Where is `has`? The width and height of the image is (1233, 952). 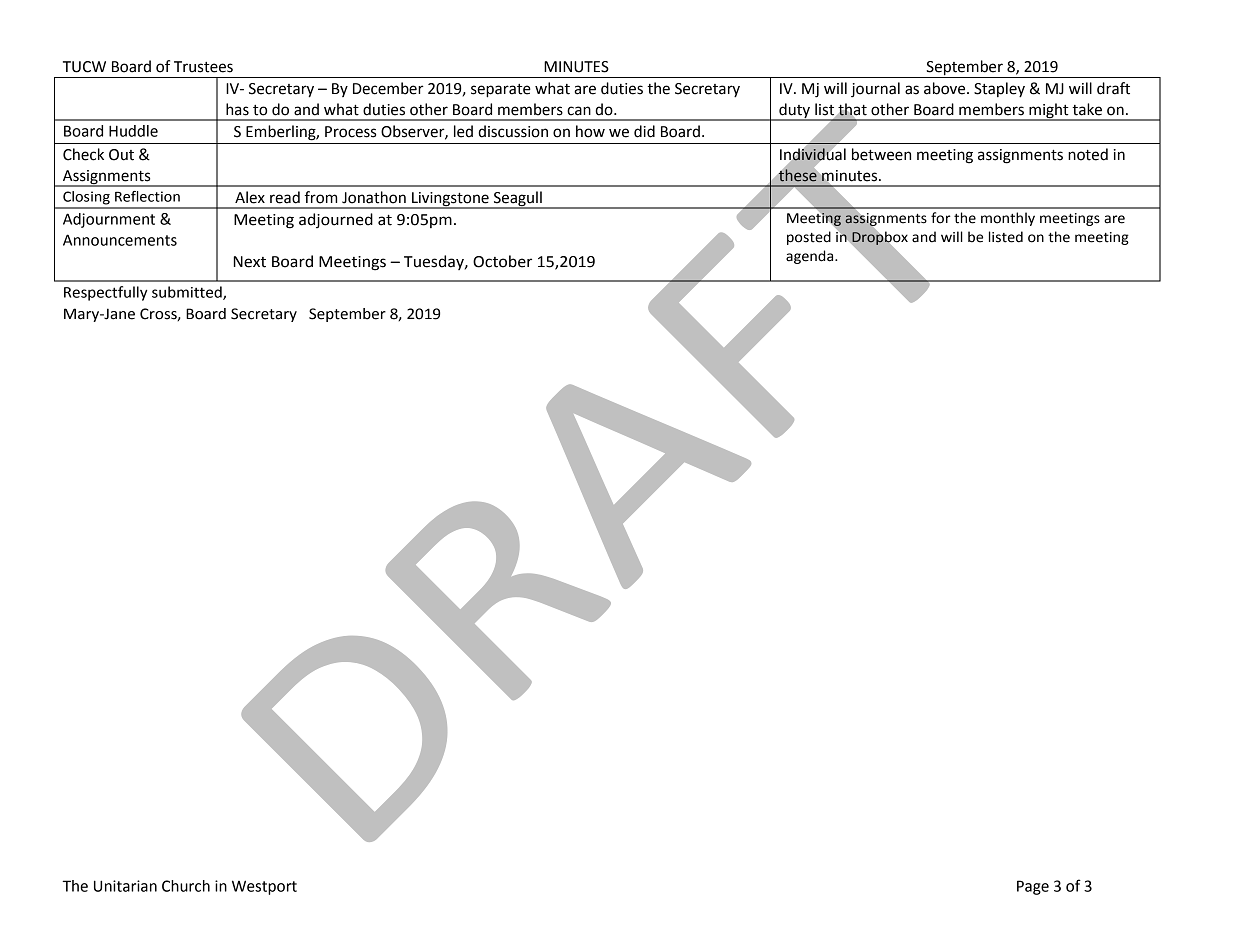
has is located at coordinates (237, 109).
